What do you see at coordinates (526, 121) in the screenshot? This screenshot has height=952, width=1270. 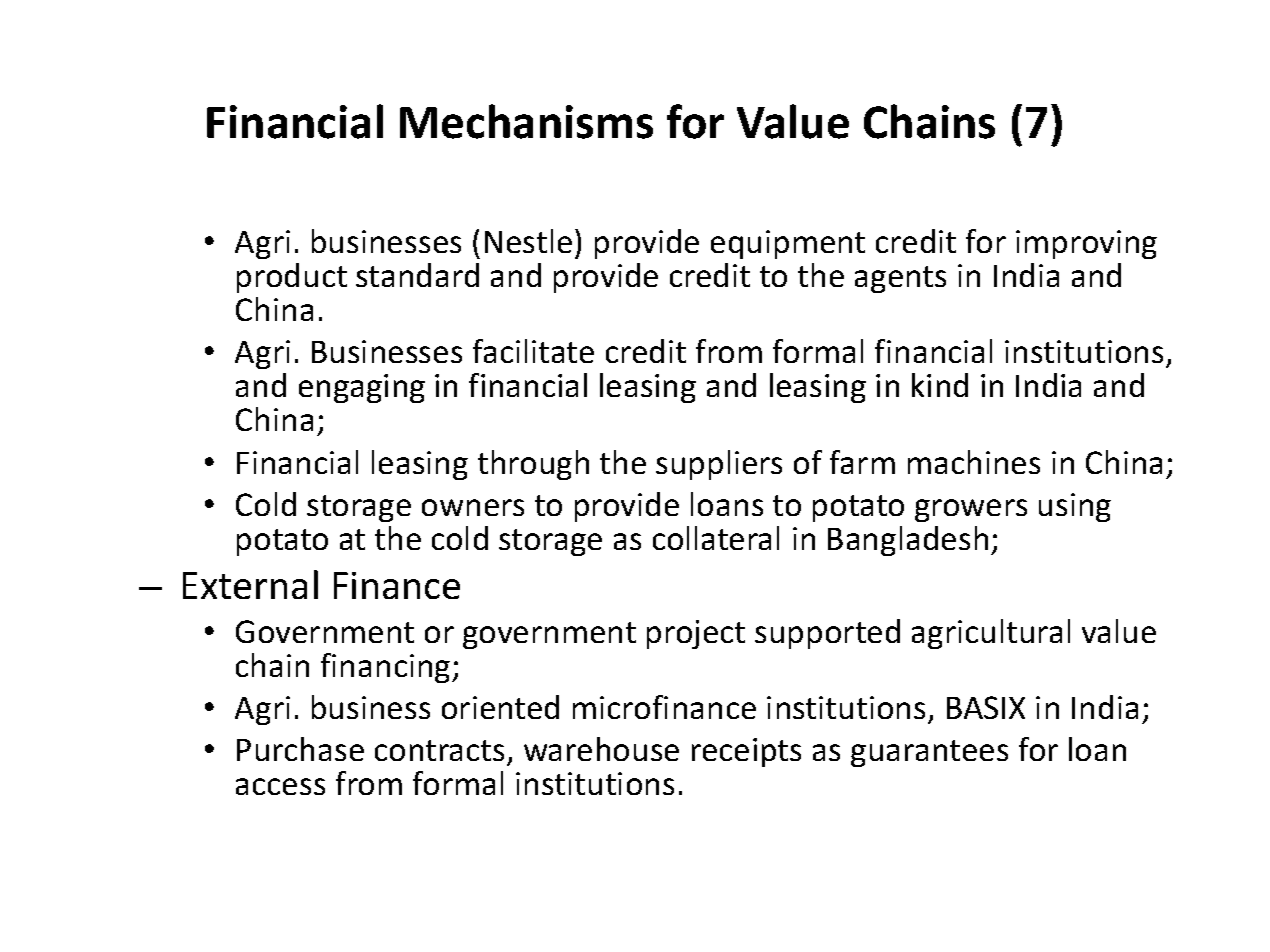 I see `Mechanisms` at bounding box center [526, 121].
